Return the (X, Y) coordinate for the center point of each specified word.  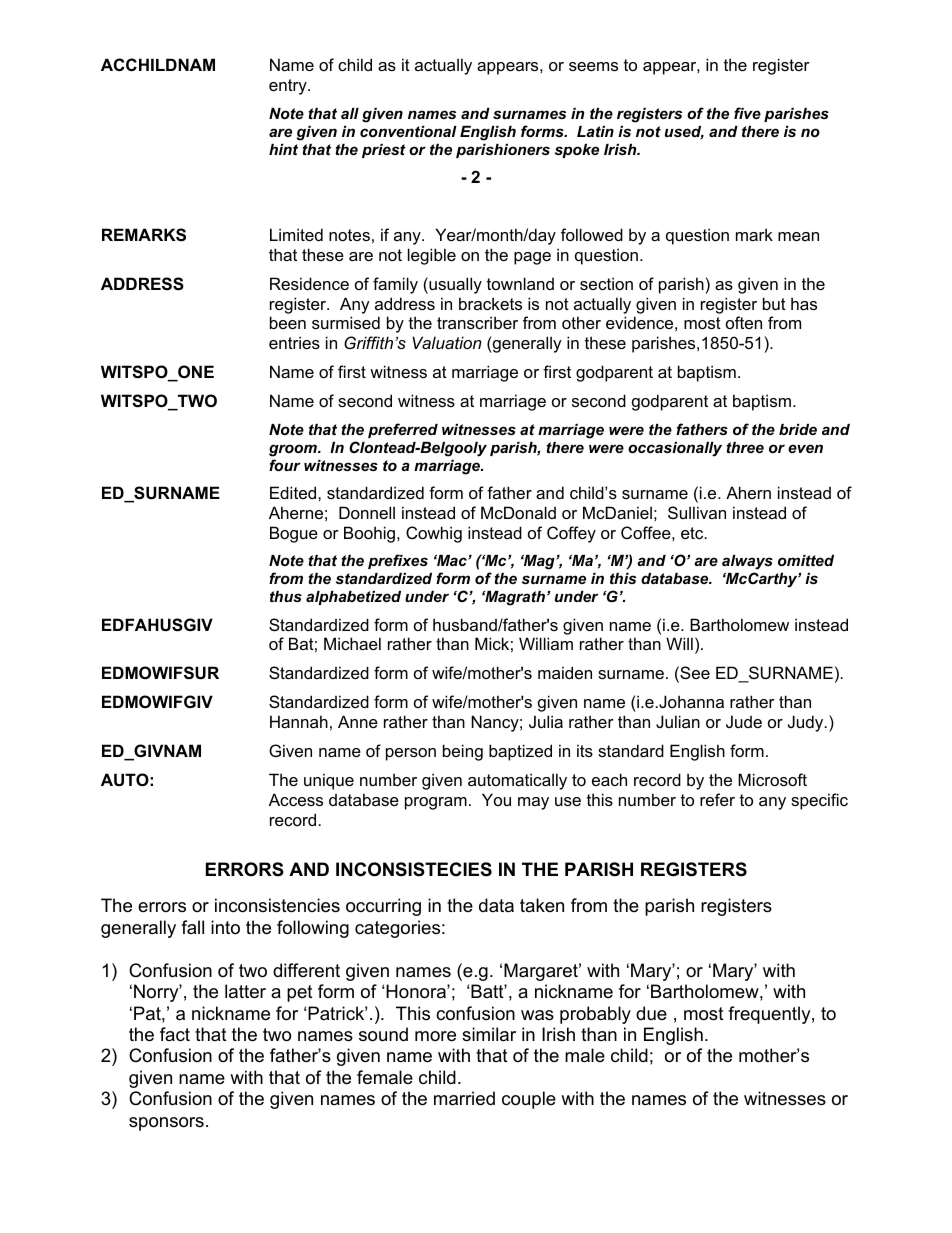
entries (294, 342)
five (747, 113)
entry (289, 87)
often (744, 322)
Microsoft (772, 779)
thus (286, 596)
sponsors (166, 1124)
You (496, 799)
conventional (408, 131)
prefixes (398, 561)
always (747, 564)
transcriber (477, 322)
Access (296, 799)
